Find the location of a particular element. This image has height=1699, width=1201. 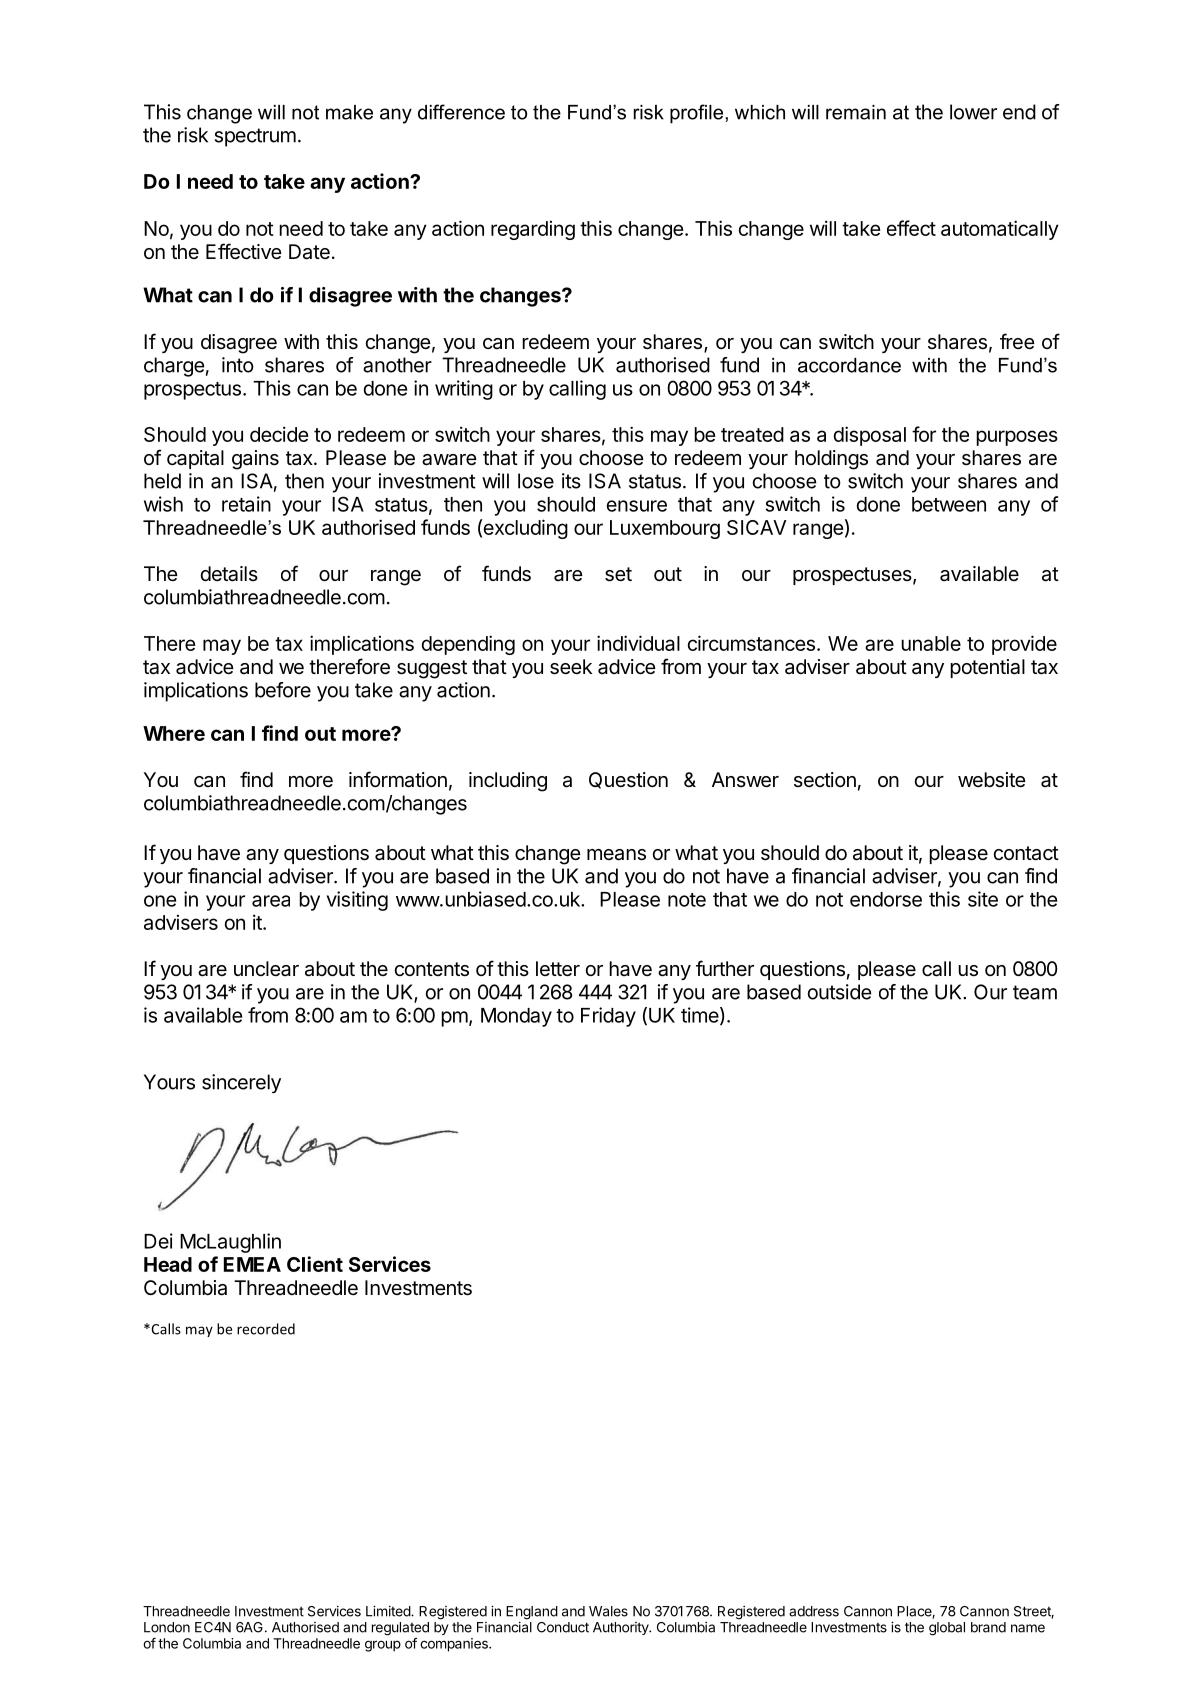

lower is located at coordinates (973, 112).
